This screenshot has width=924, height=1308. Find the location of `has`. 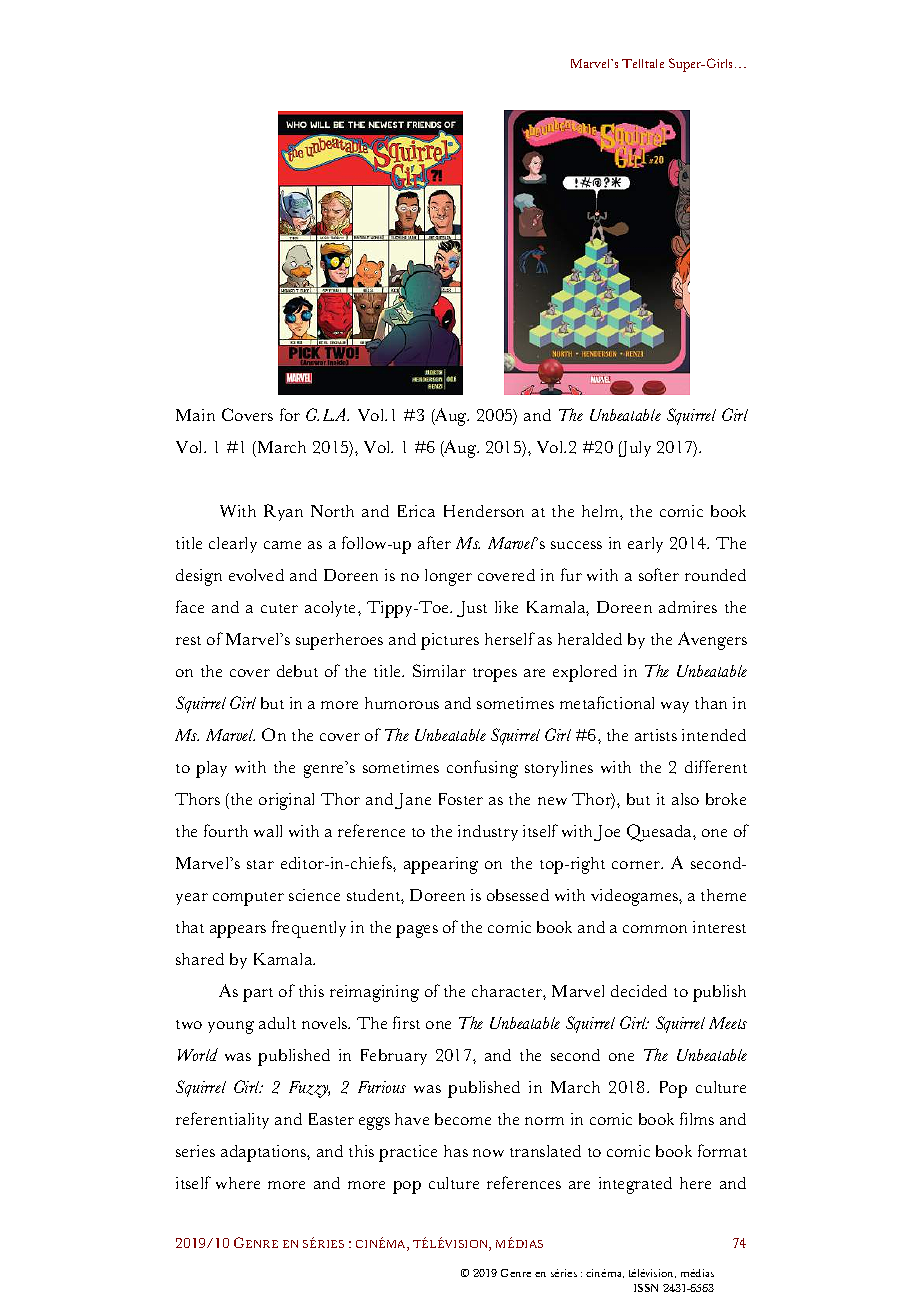

has is located at coordinates (456, 1151).
